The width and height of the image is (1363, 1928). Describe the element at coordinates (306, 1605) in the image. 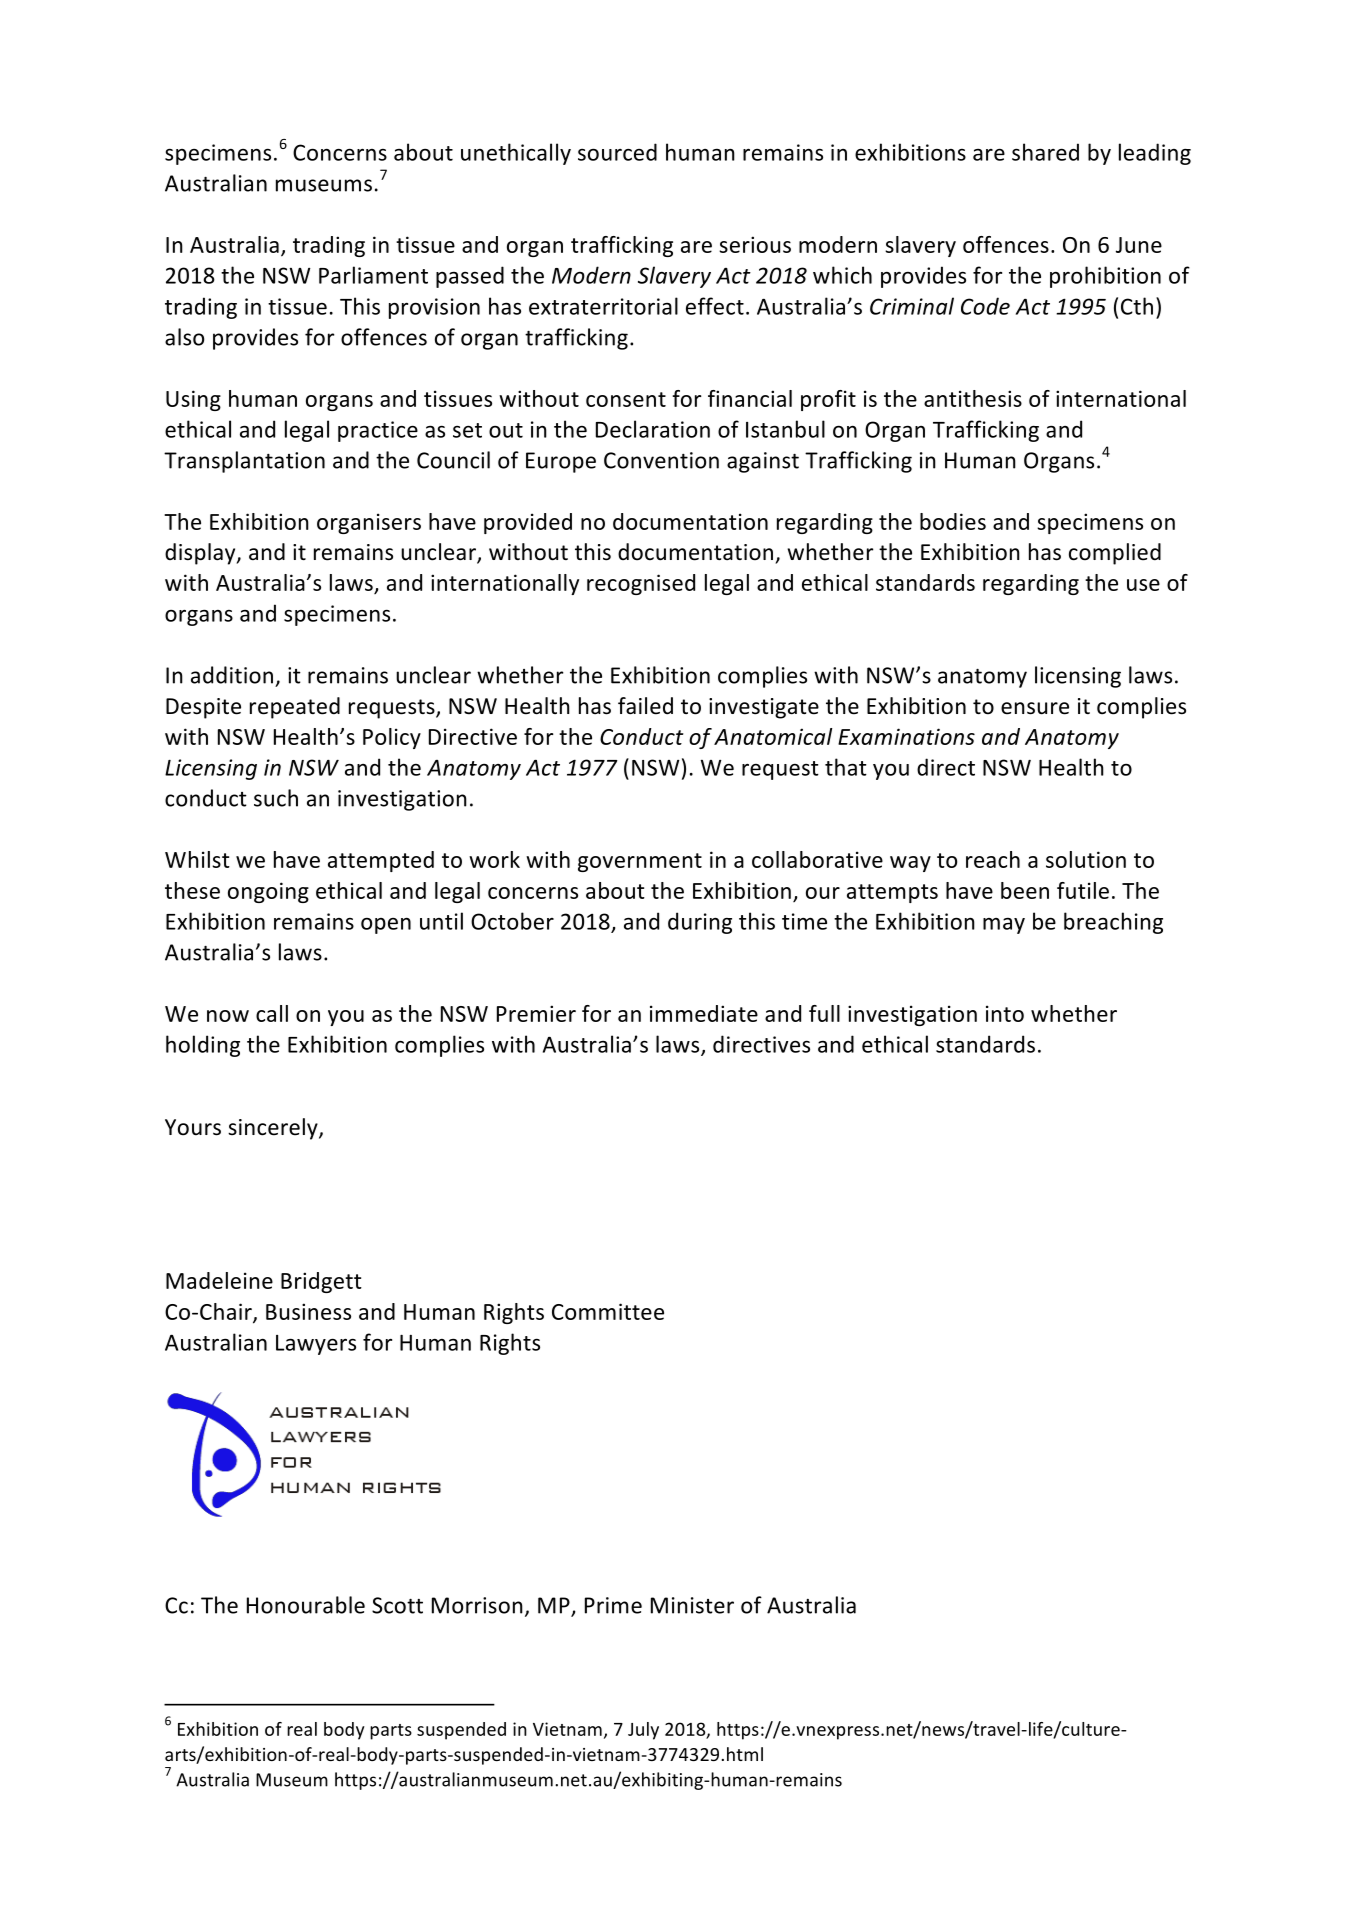

I see `Honourable` at that location.
